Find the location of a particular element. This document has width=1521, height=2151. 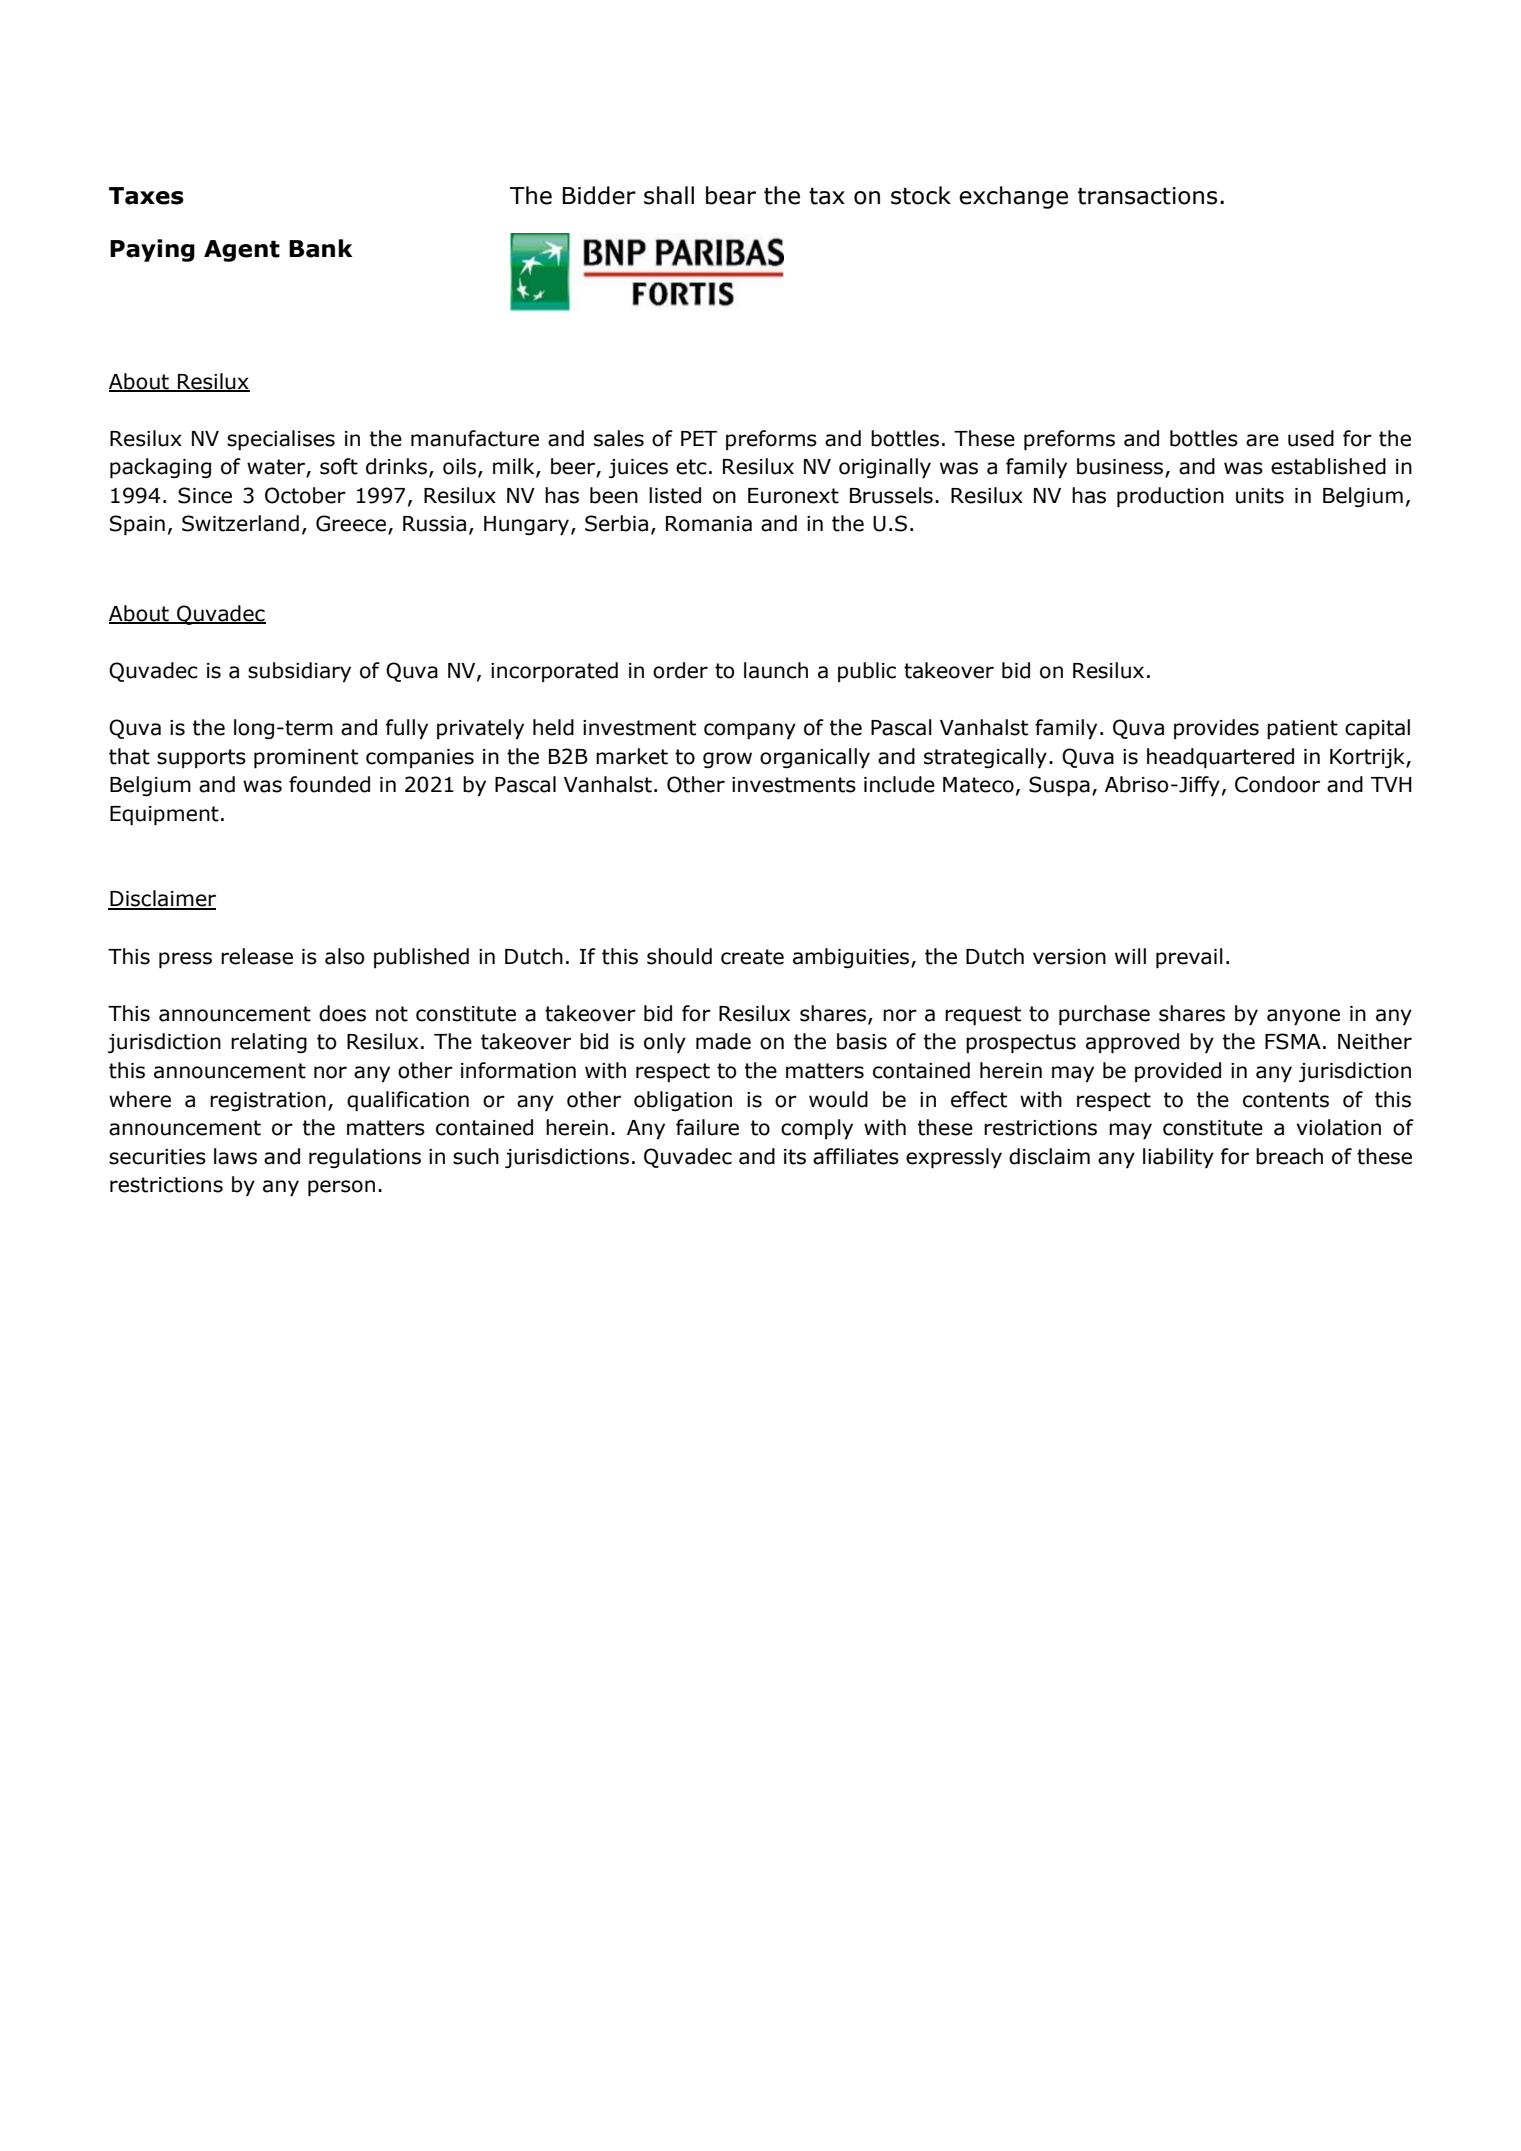

prevail is located at coordinates (1189, 958).
